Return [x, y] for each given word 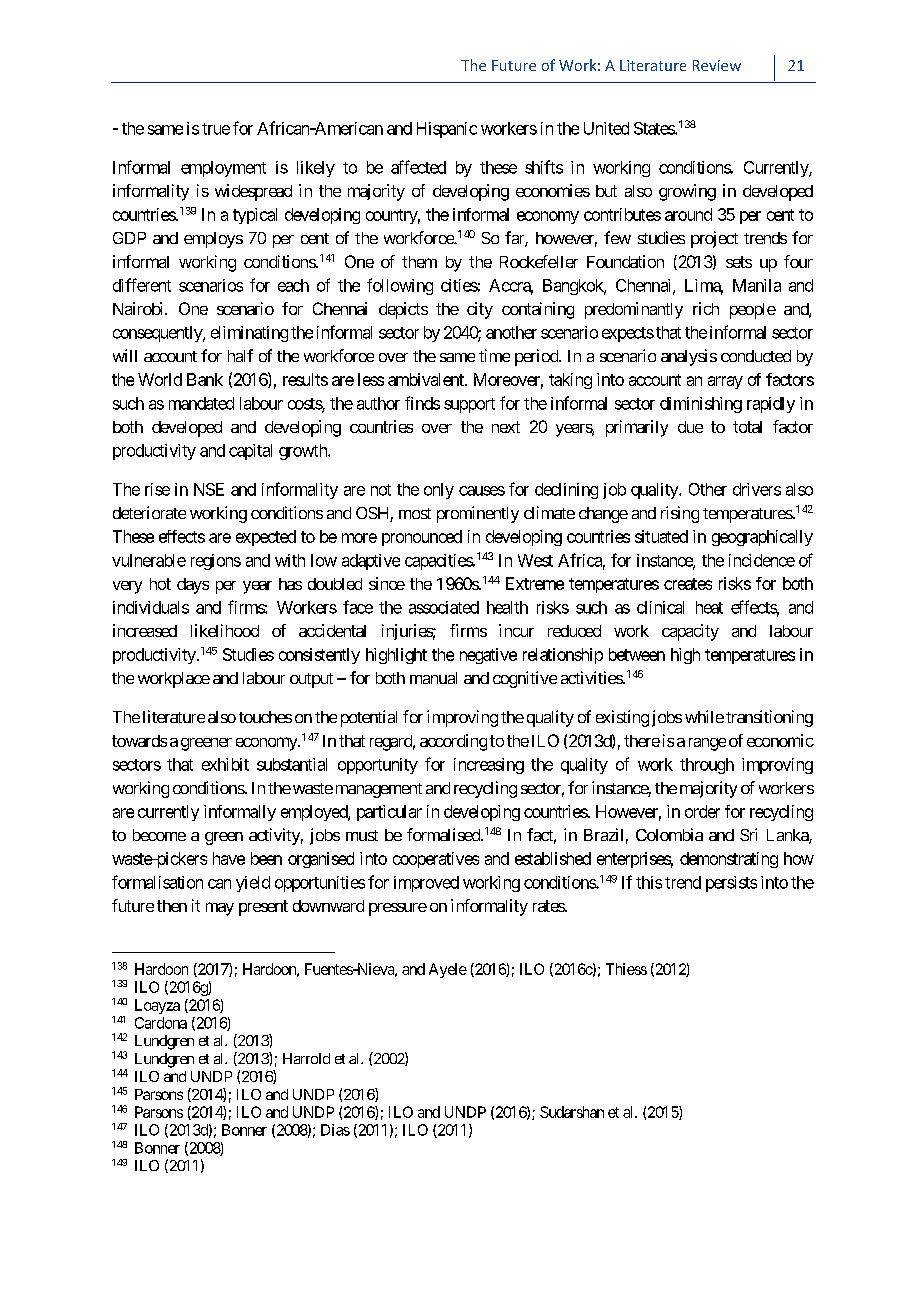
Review [717, 65]
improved [426, 884]
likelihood [225, 630]
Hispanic [447, 130]
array [725, 382]
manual [433, 678]
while [704, 716]
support [469, 405]
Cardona [161, 1023]
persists [731, 884]
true [216, 129]
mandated [201, 403]
